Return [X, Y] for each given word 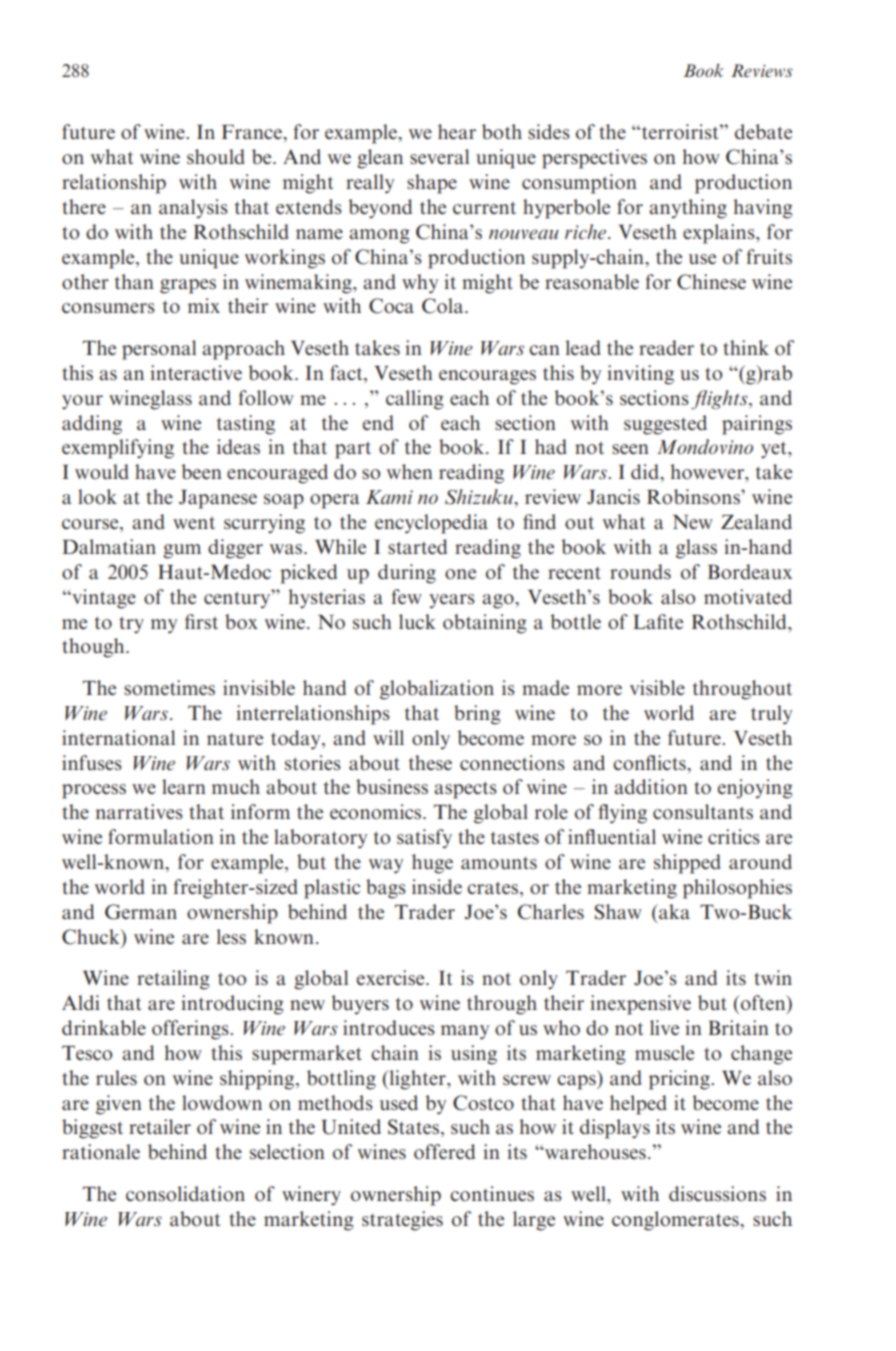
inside [437, 886]
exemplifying [118, 449]
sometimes [169, 687]
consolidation [185, 1193]
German [141, 912]
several [439, 156]
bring [477, 715]
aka [673, 911]
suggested [665, 425]
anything [688, 209]
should [216, 156]
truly [771, 715]
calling [415, 400]
